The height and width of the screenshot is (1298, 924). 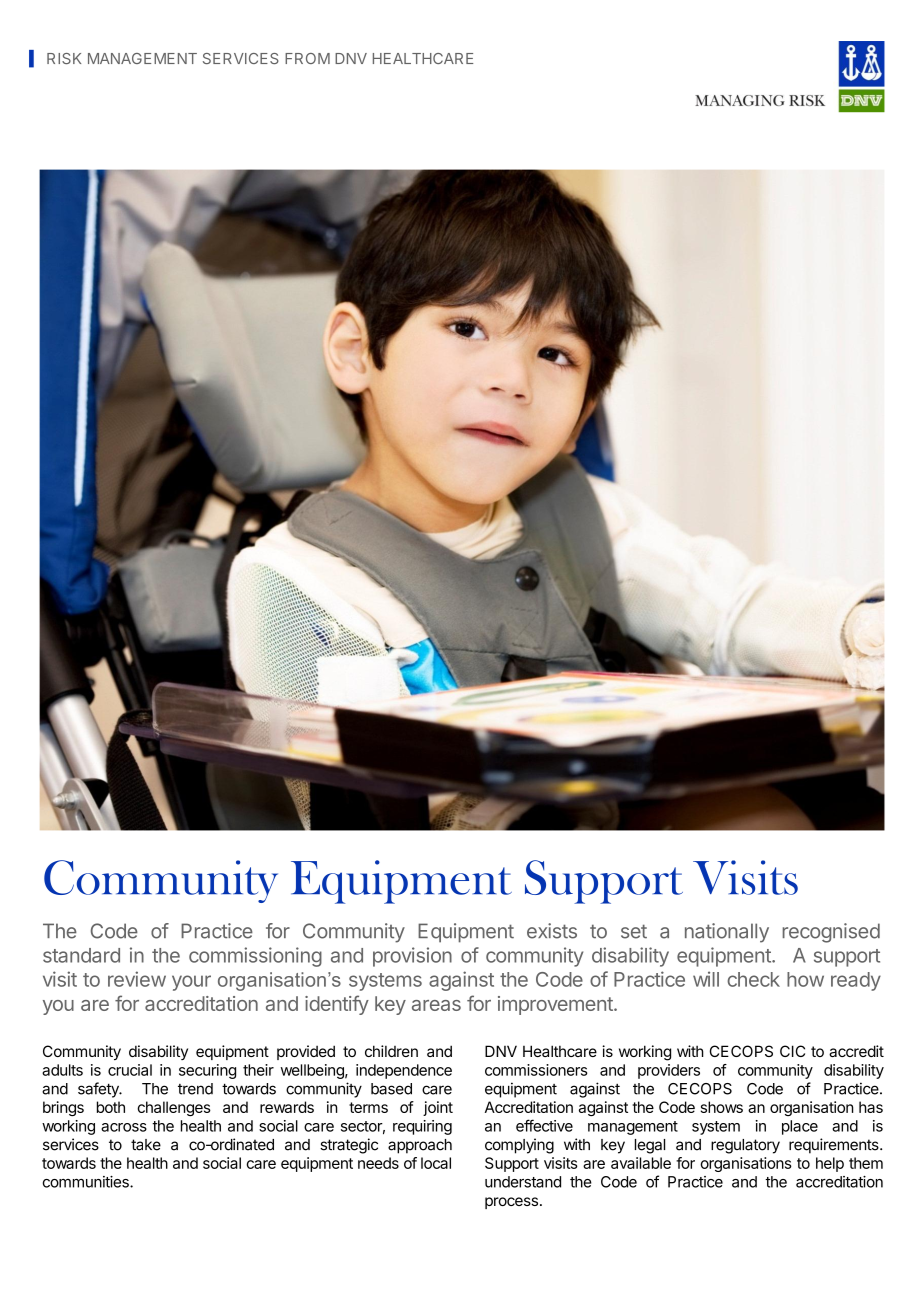 What do you see at coordinates (146, 1145) in the screenshot?
I see `take` at bounding box center [146, 1145].
